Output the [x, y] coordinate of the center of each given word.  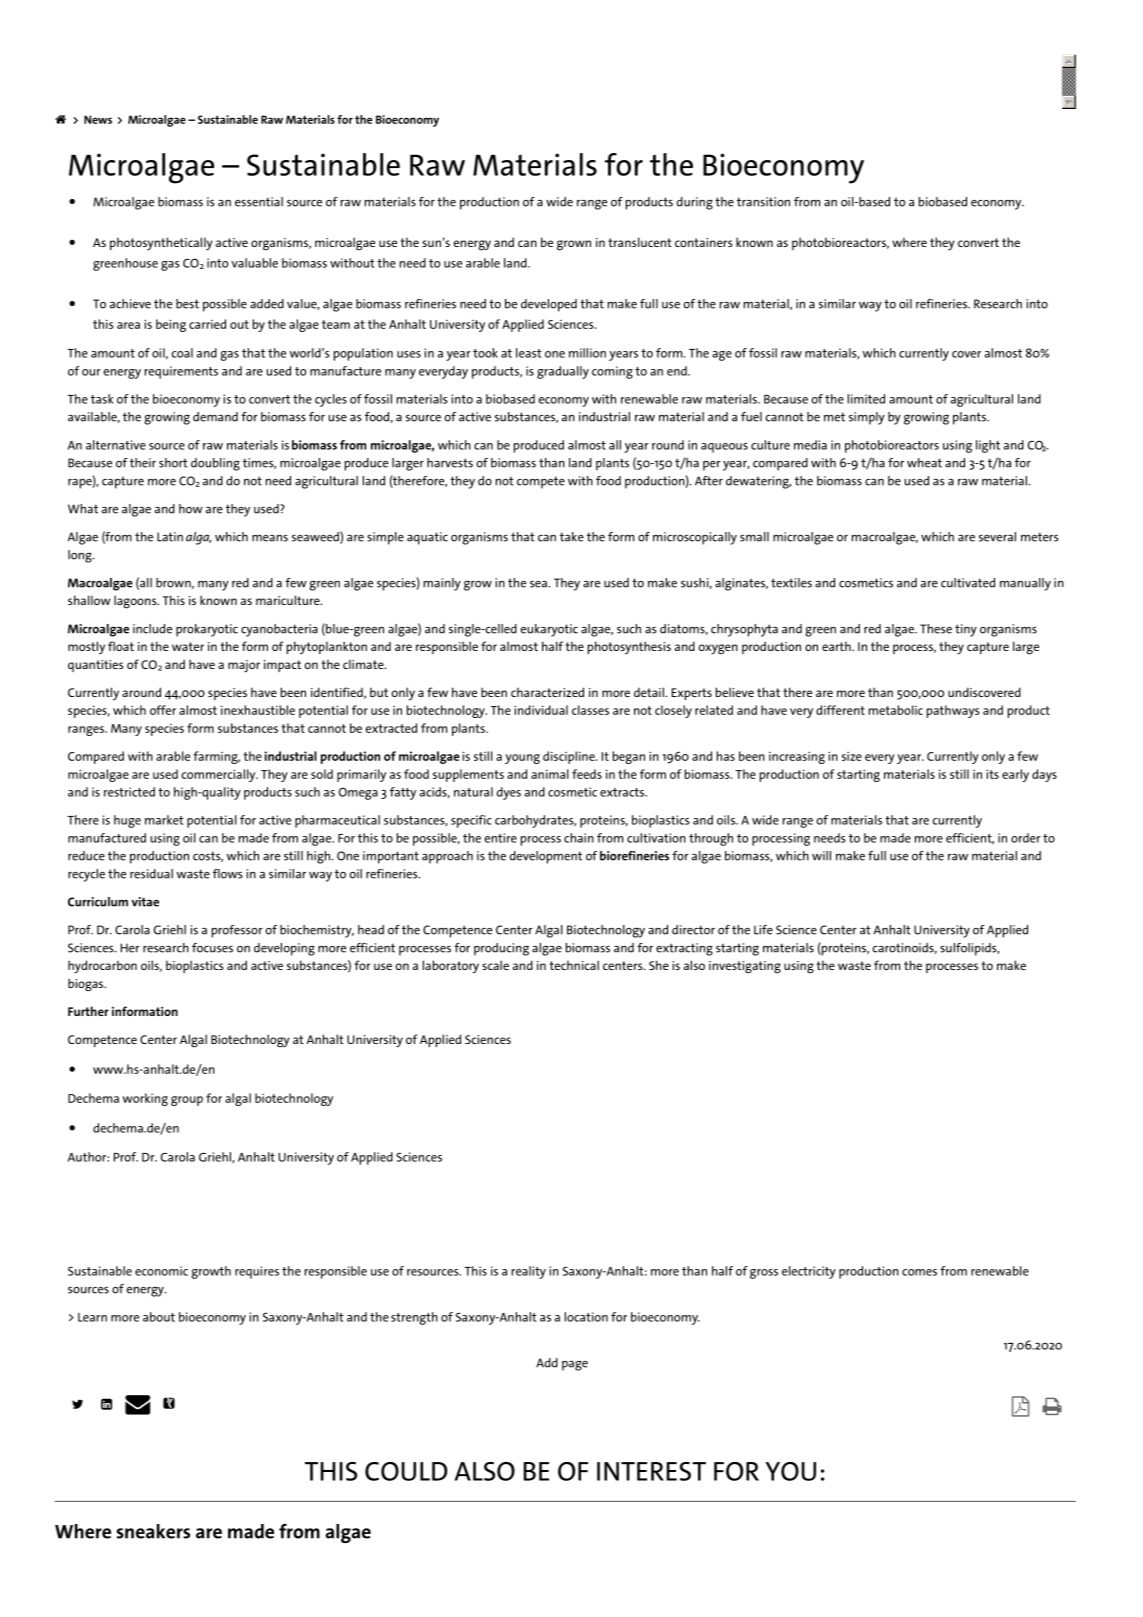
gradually [563, 372]
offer [163, 710]
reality [529, 1272]
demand [215, 417]
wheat [924, 463]
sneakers [153, 1531]
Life [763, 930]
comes [919, 1272]
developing [284, 949]
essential [259, 202]
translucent [640, 242]
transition [763, 202]
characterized [547, 692]
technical [574, 965]
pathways [953, 711]
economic [161, 1271]
